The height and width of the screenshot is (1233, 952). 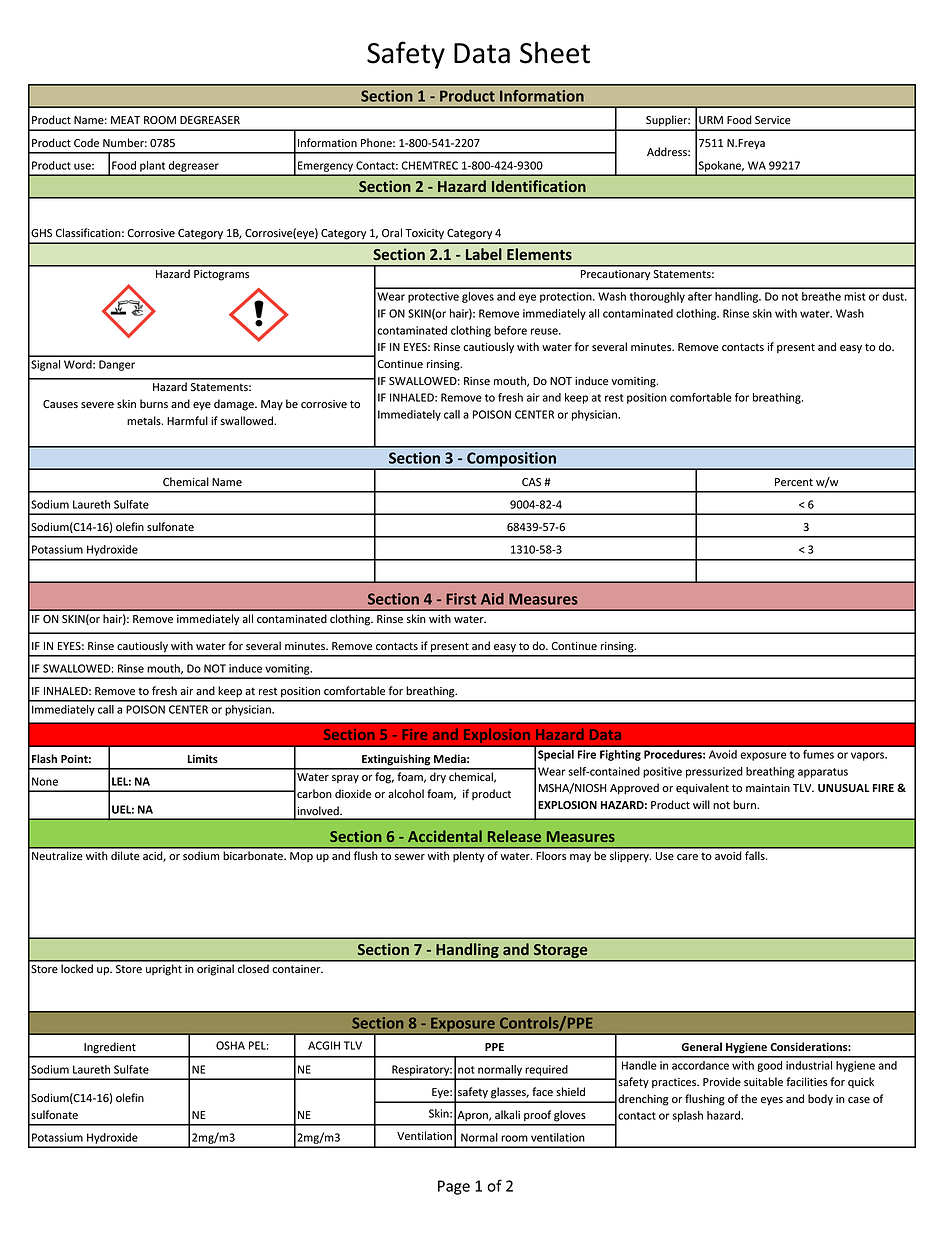 I want to click on Limits, so click(x=203, y=758).
